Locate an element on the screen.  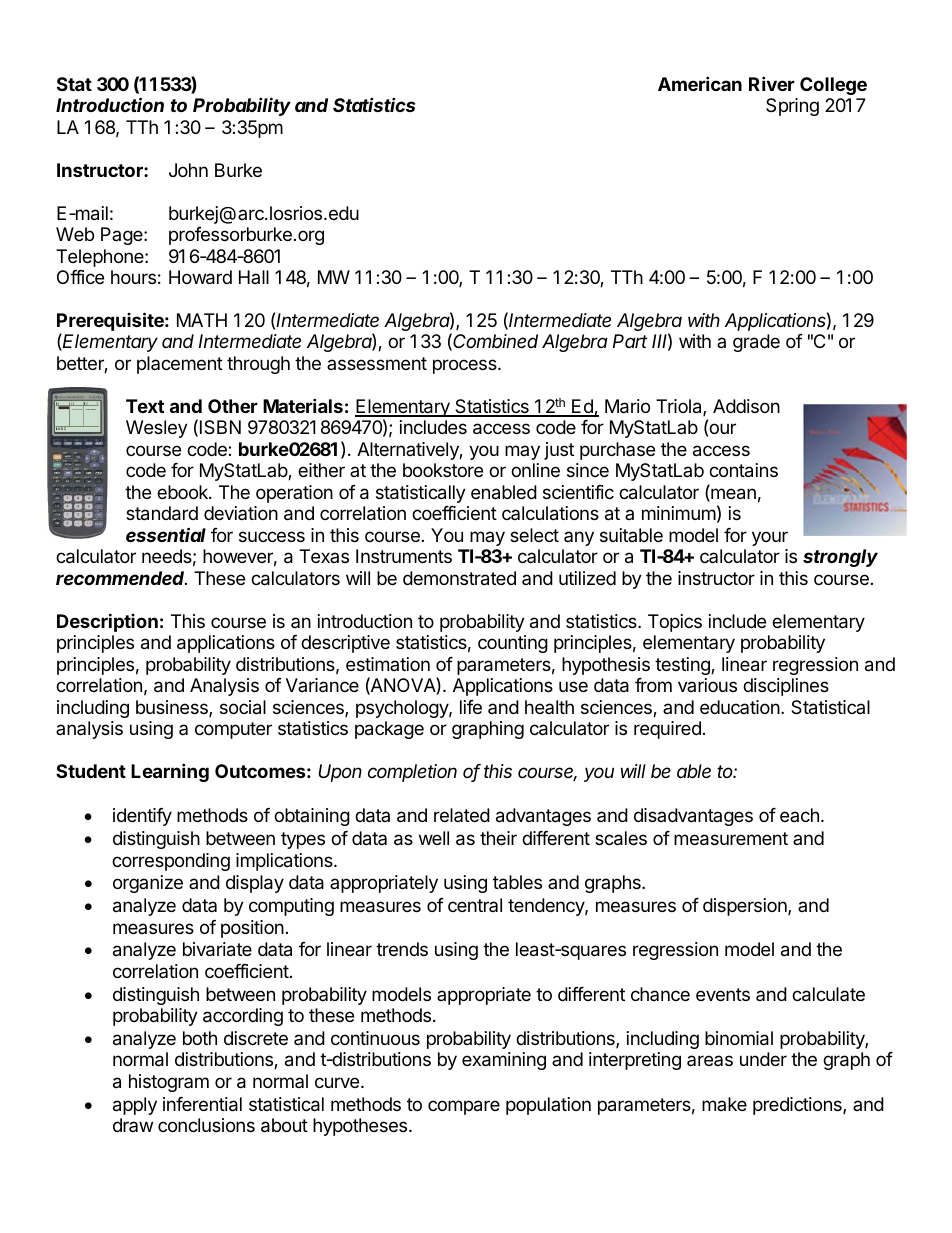
John is located at coordinates (188, 170).
